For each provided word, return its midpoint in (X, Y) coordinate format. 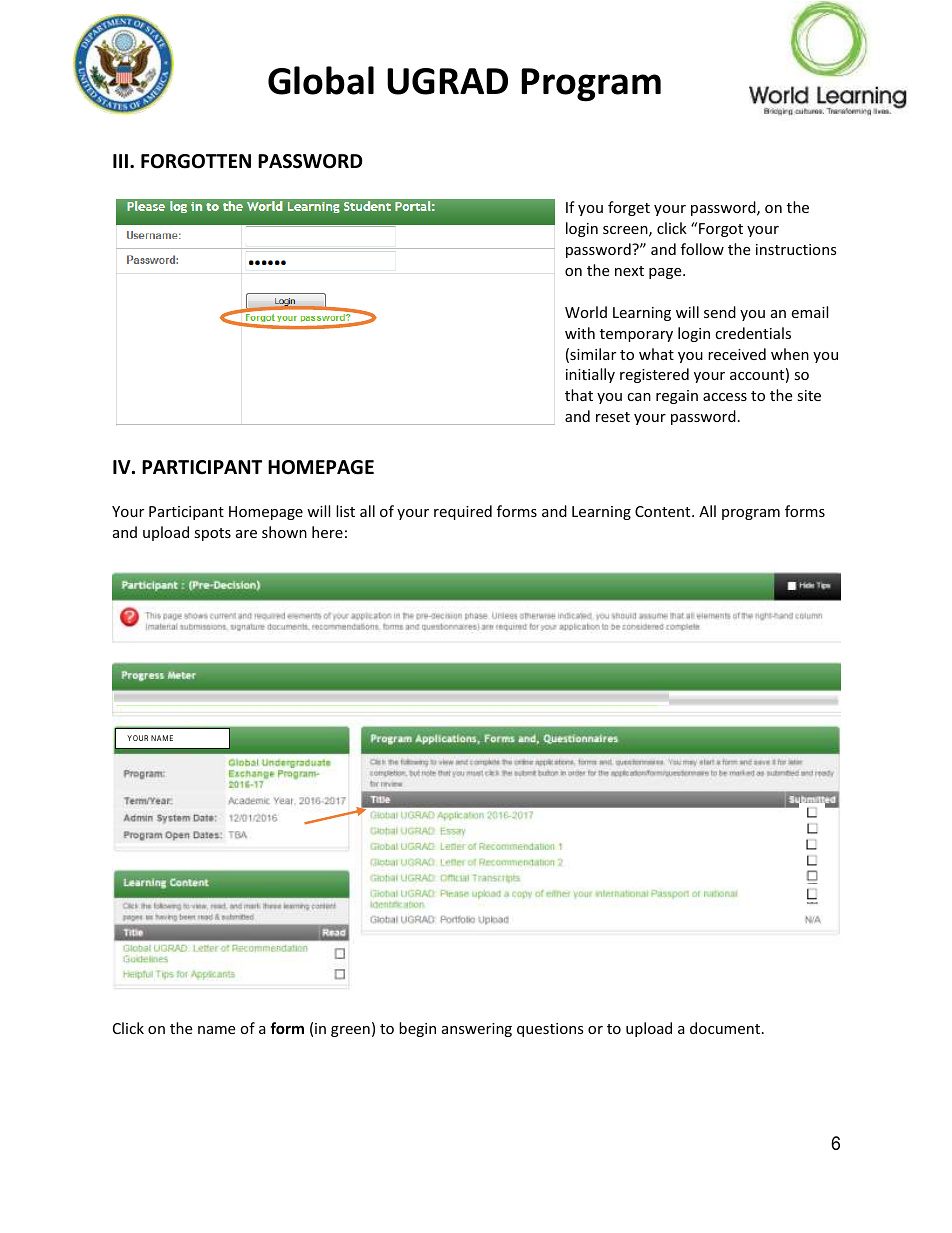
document (726, 1028)
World (586, 312)
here (327, 532)
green (350, 1031)
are (246, 534)
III (120, 161)
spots (212, 534)
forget (629, 208)
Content (664, 511)
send (720, 312)
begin (417, 1029)
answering (477, 1030)
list (345, 511)
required (463, 512)
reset (613, 417)
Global (321, 80)
